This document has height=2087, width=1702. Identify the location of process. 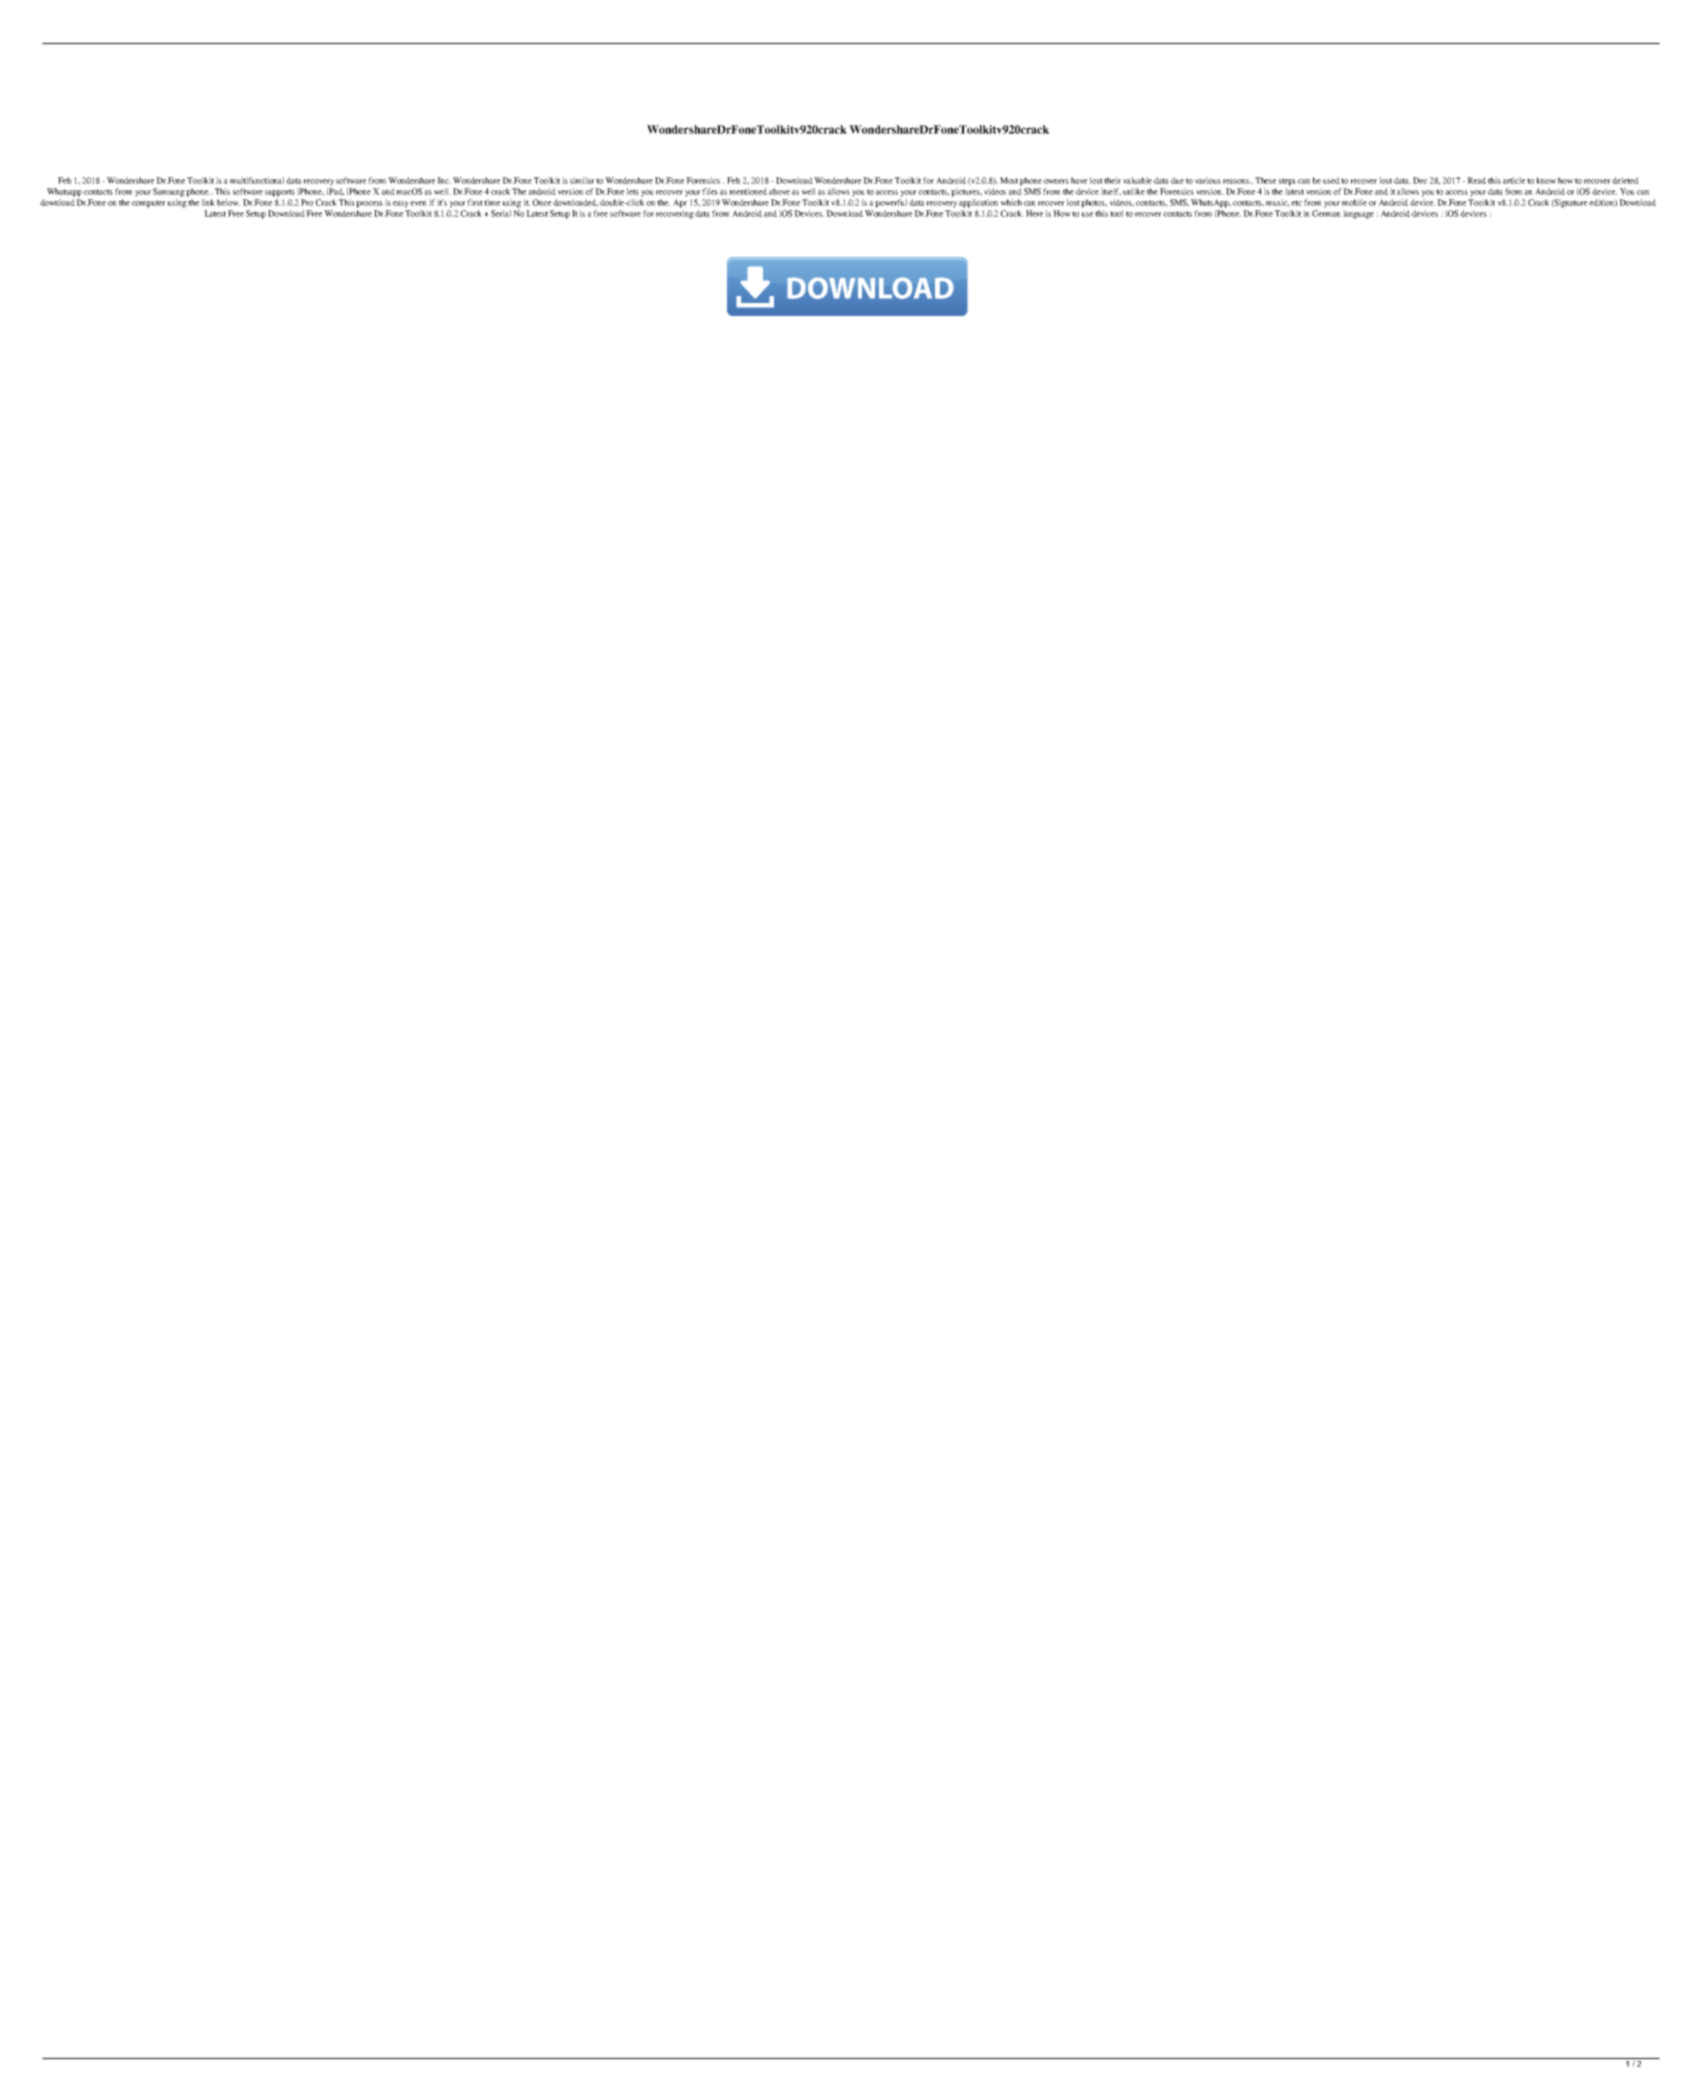
(369, 204).
